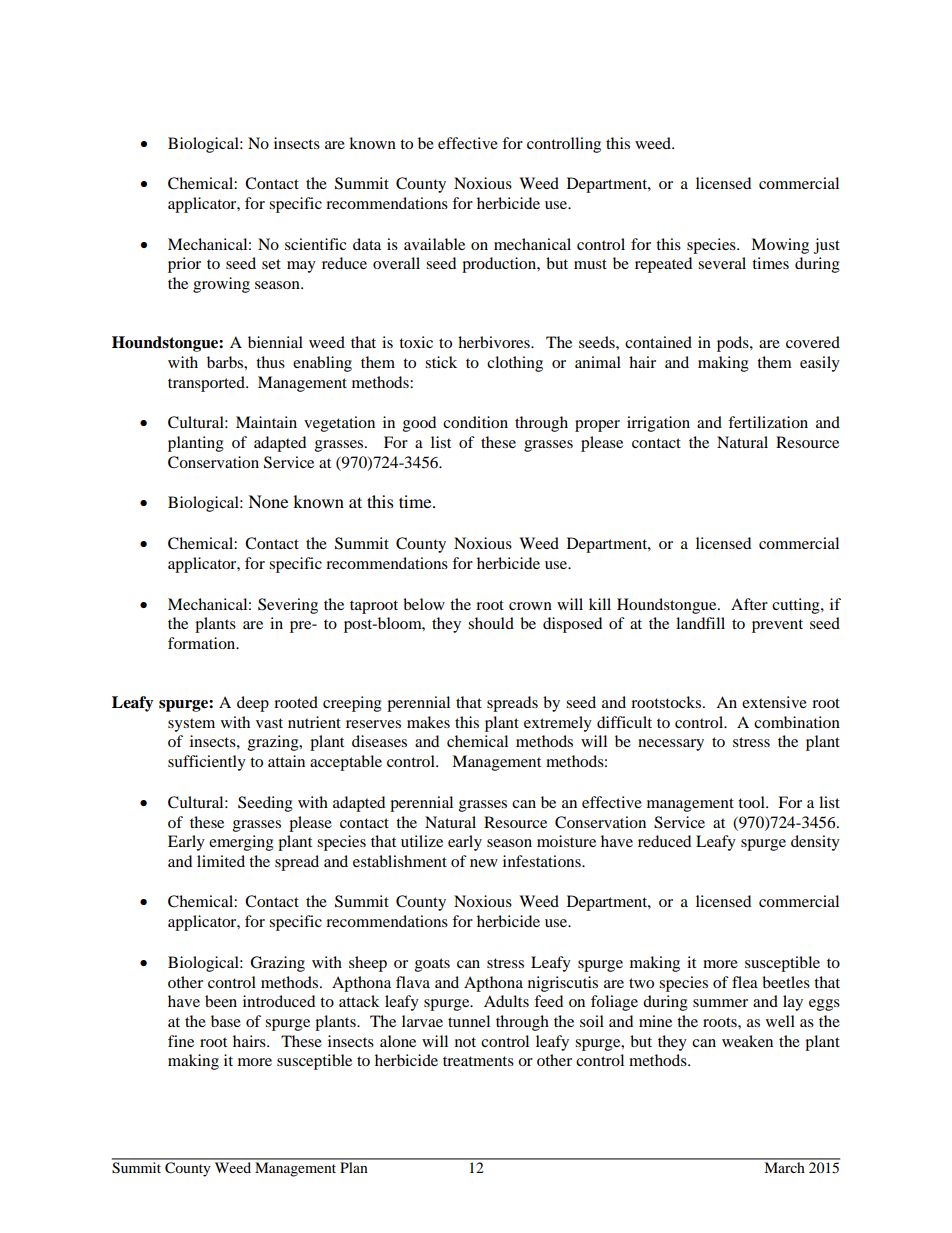  What do you see at coordinates (491, 623) in the image?
I see `should` at bounding box center [491, 623].
